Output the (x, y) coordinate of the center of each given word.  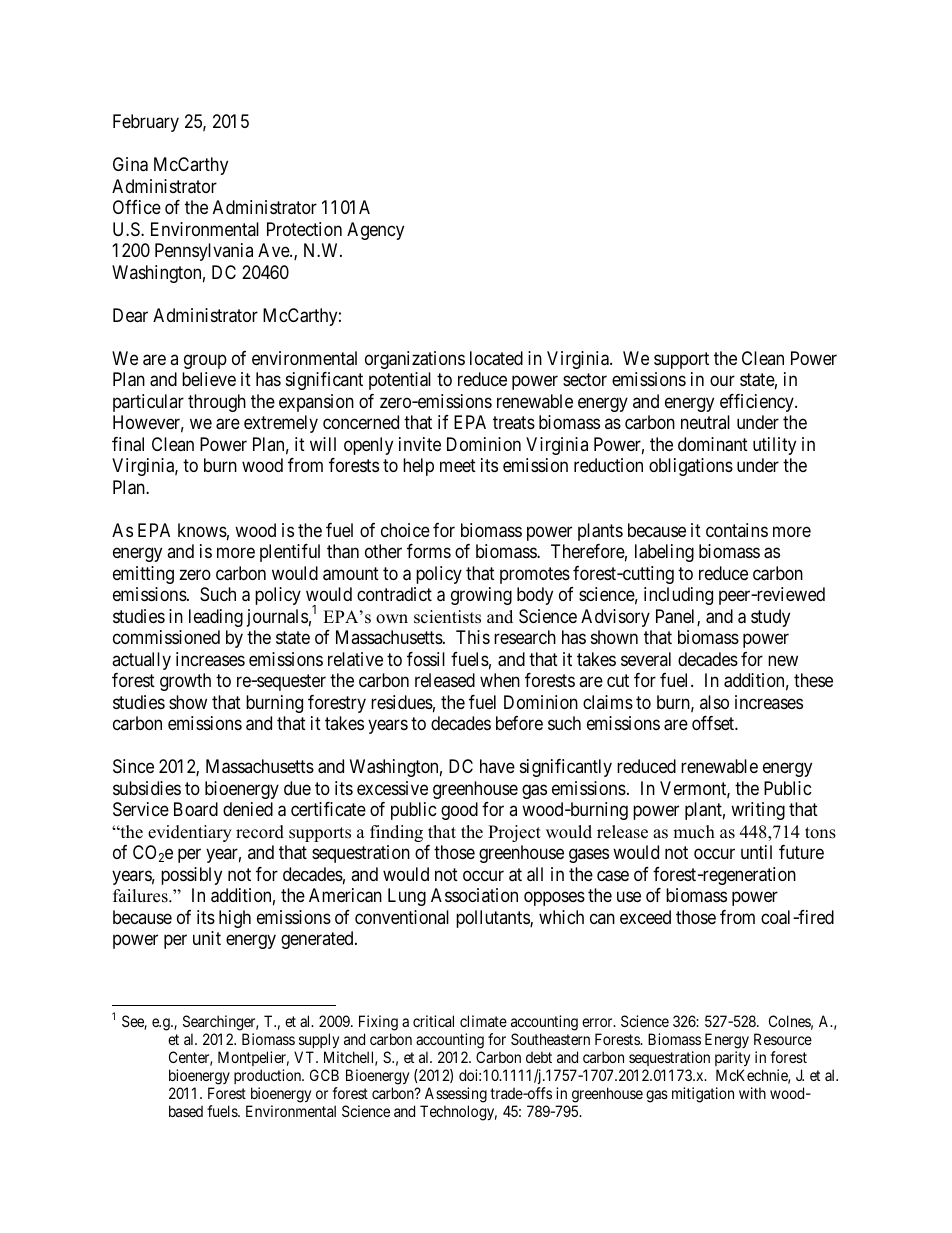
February (146, 123)
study (770, 618)
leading (216, 618)
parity (732, 1058)
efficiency (758, 403)
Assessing (456, 1095)
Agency (375, 231)
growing (481, 596)
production (269, 1076)
